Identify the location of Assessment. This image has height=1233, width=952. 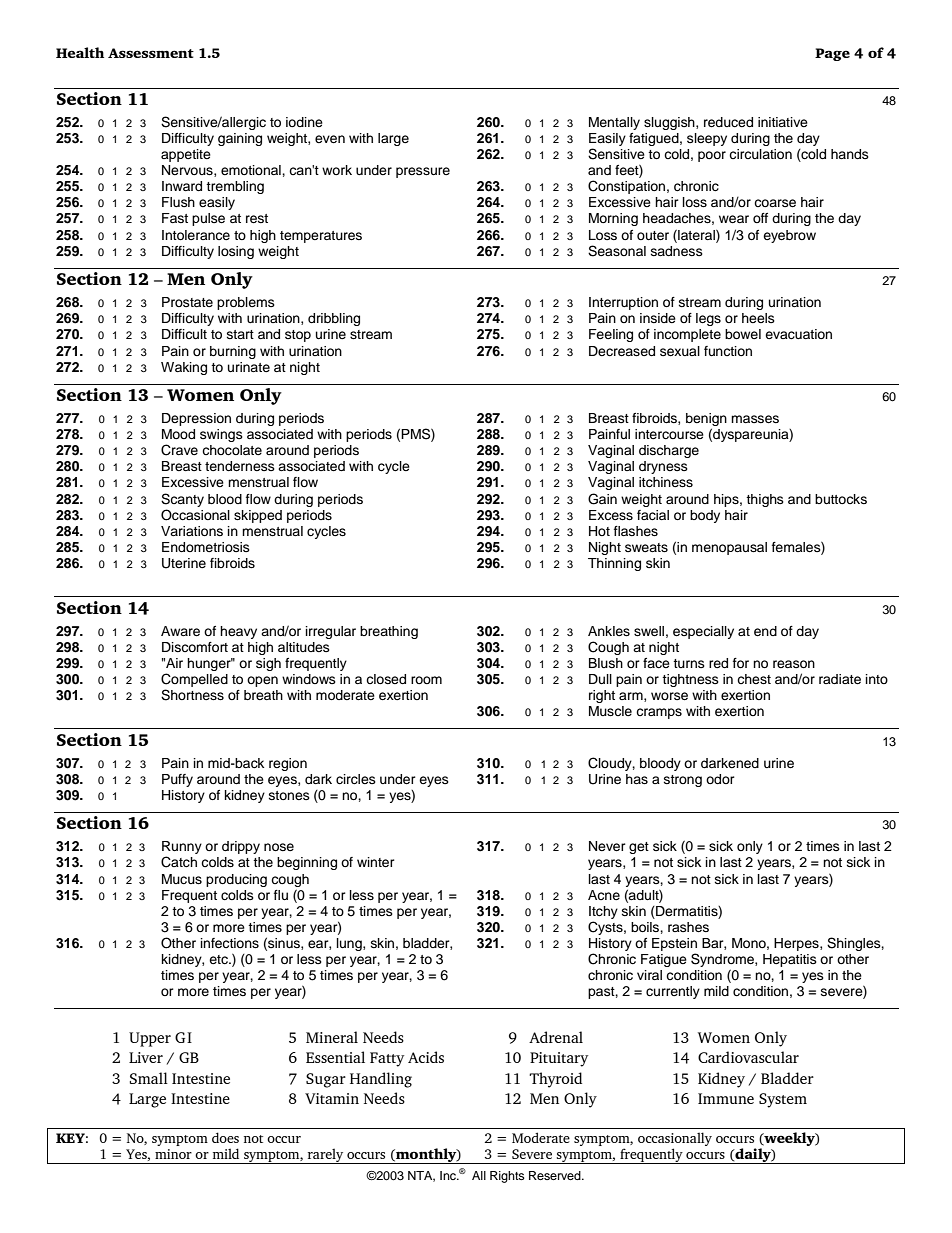
(151, 53).
